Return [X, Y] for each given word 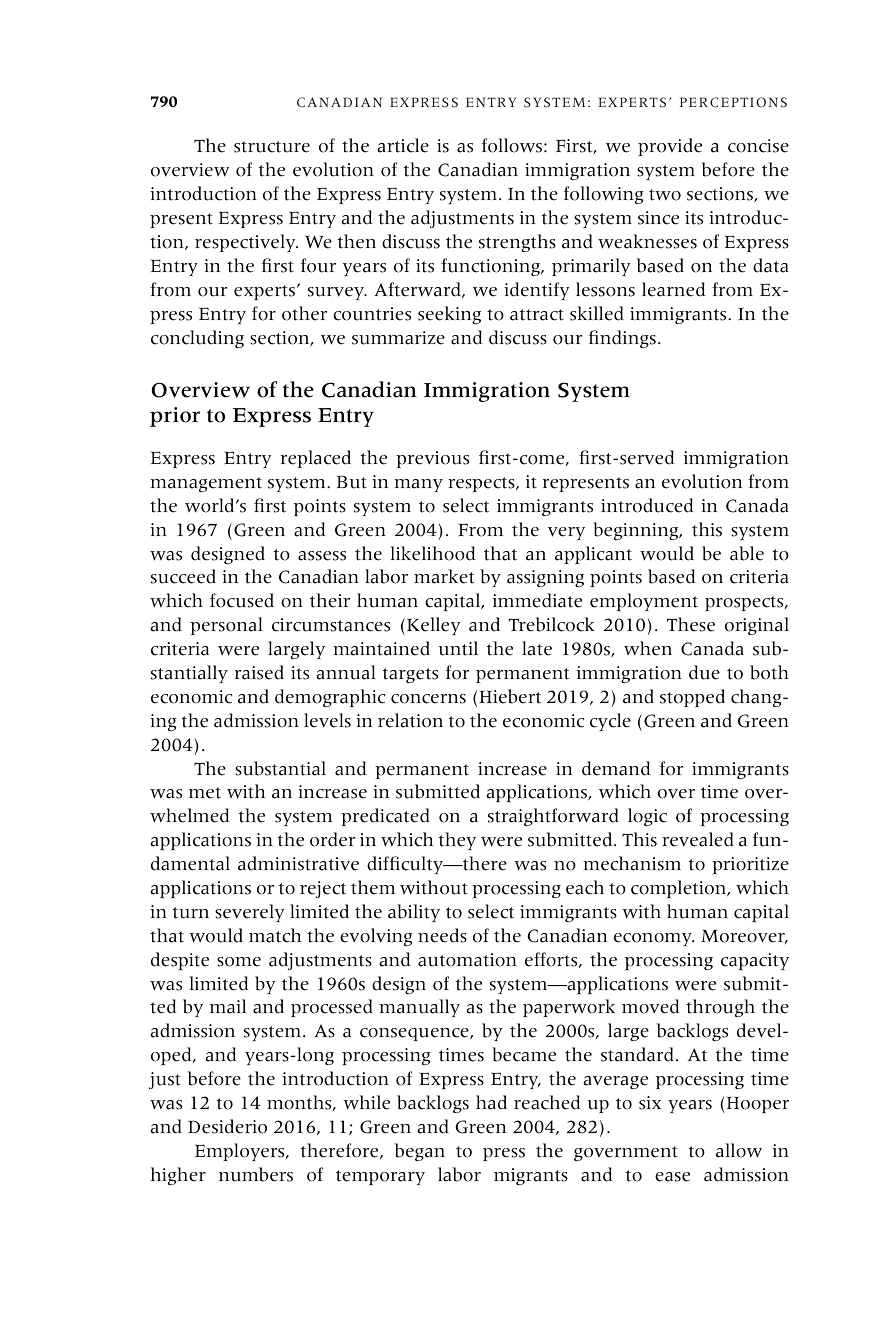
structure [272, 147]
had [491, 1102]
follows [512, 145]
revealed [698, 839]
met [205, 793]
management [206, 484]
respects [482, 484]
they [457, 841]
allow [739, 1150]
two [665, 195]
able [747, 553]
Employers [241, 1152]
